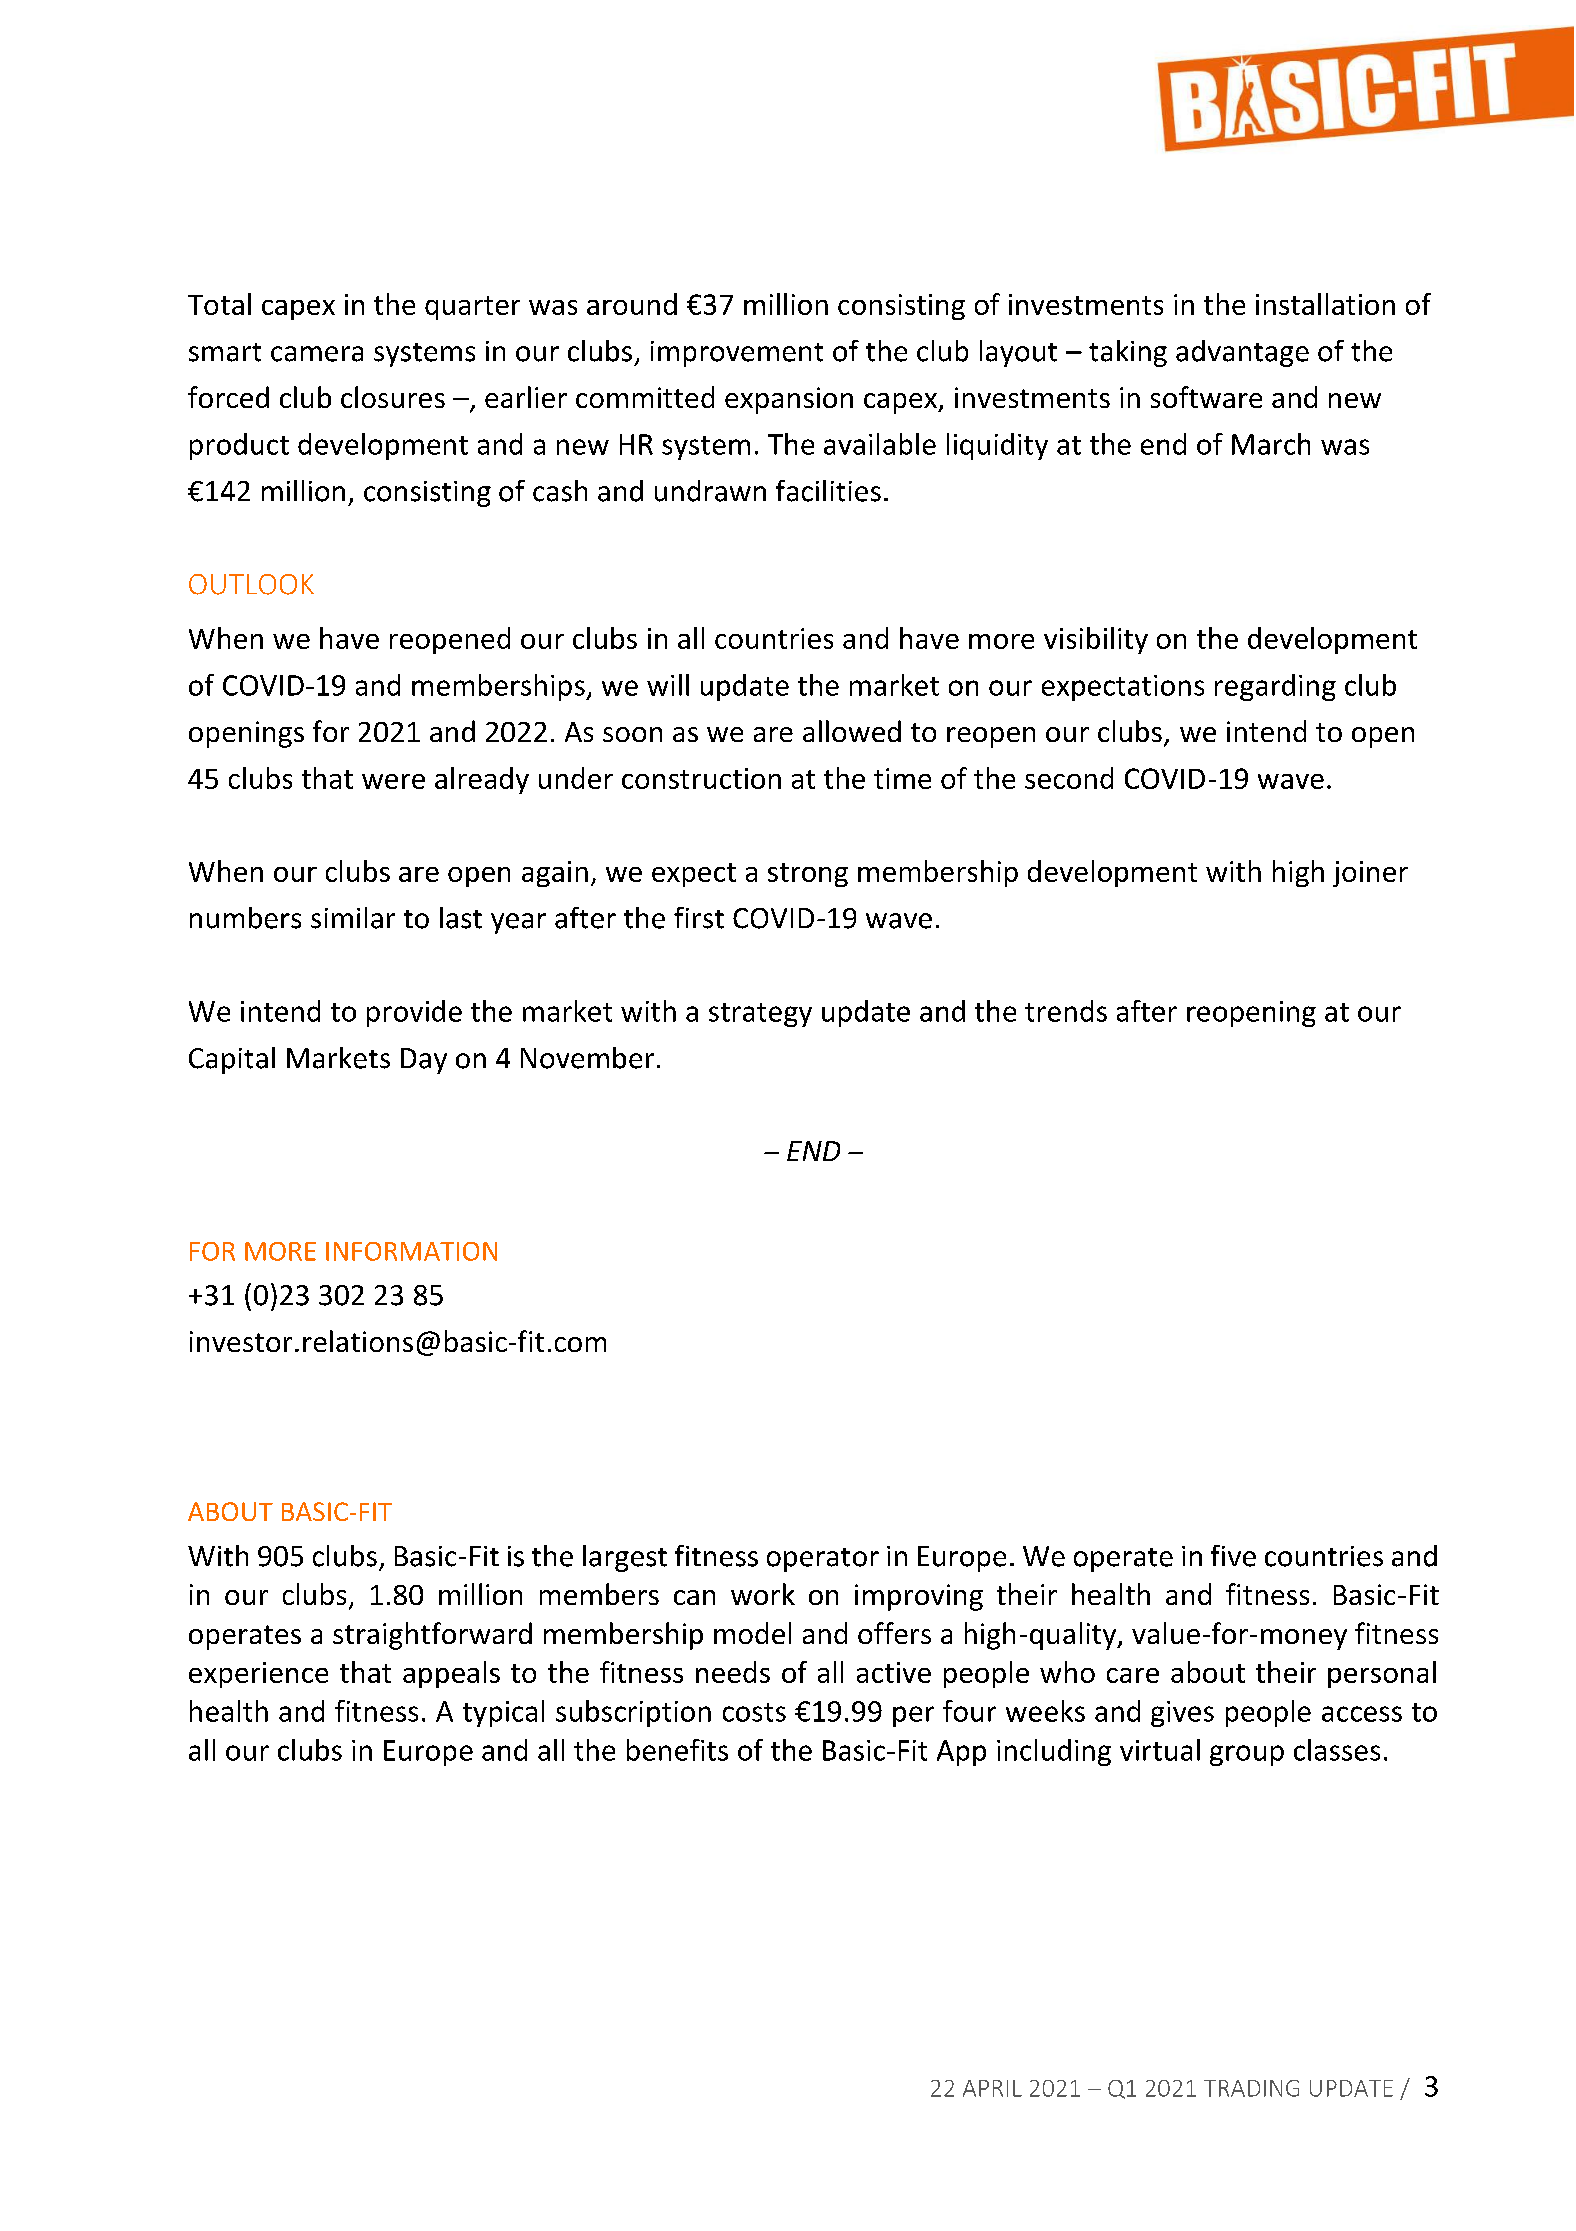 The image size is (1576, 2231). Describe the element at coordinates (432, 1636) in the page. I see `straightforward` at that location.
